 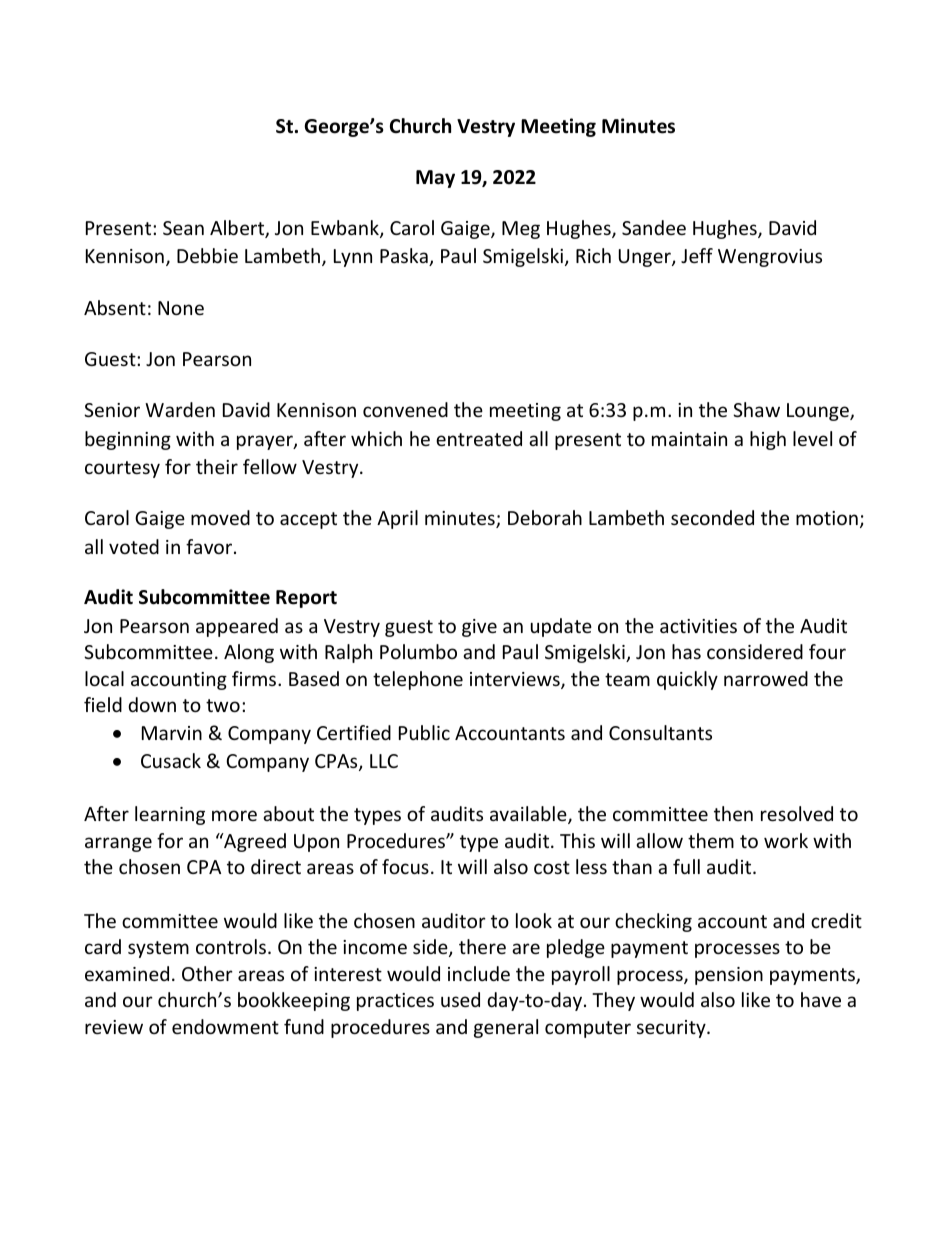 What do you see at coordinates (220, 517) in the page?
I see `moved` at bounding box center [220, 517].
